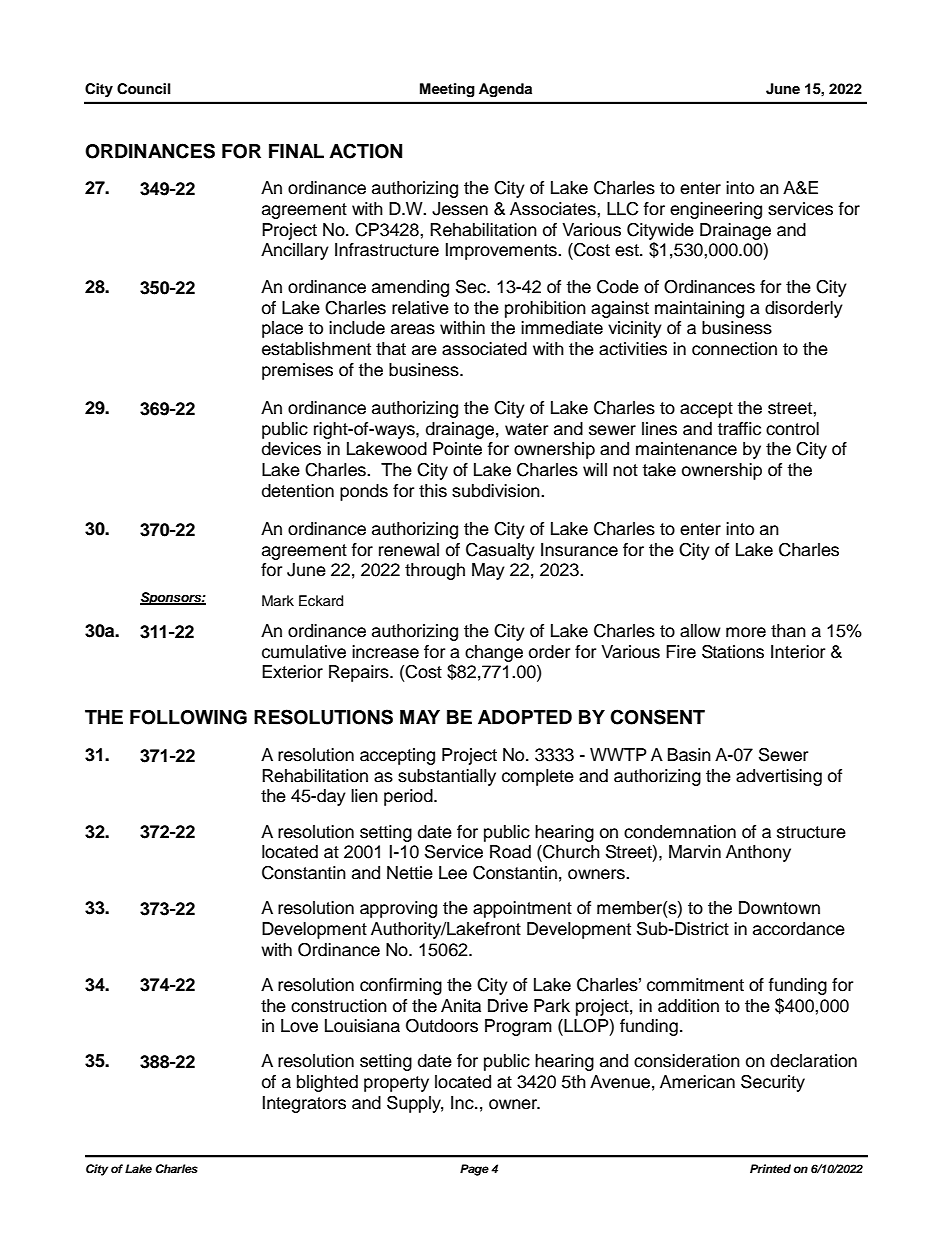 This screenshot has height=1233, width=952. I want to click on Pointe, so click(457, 449).
